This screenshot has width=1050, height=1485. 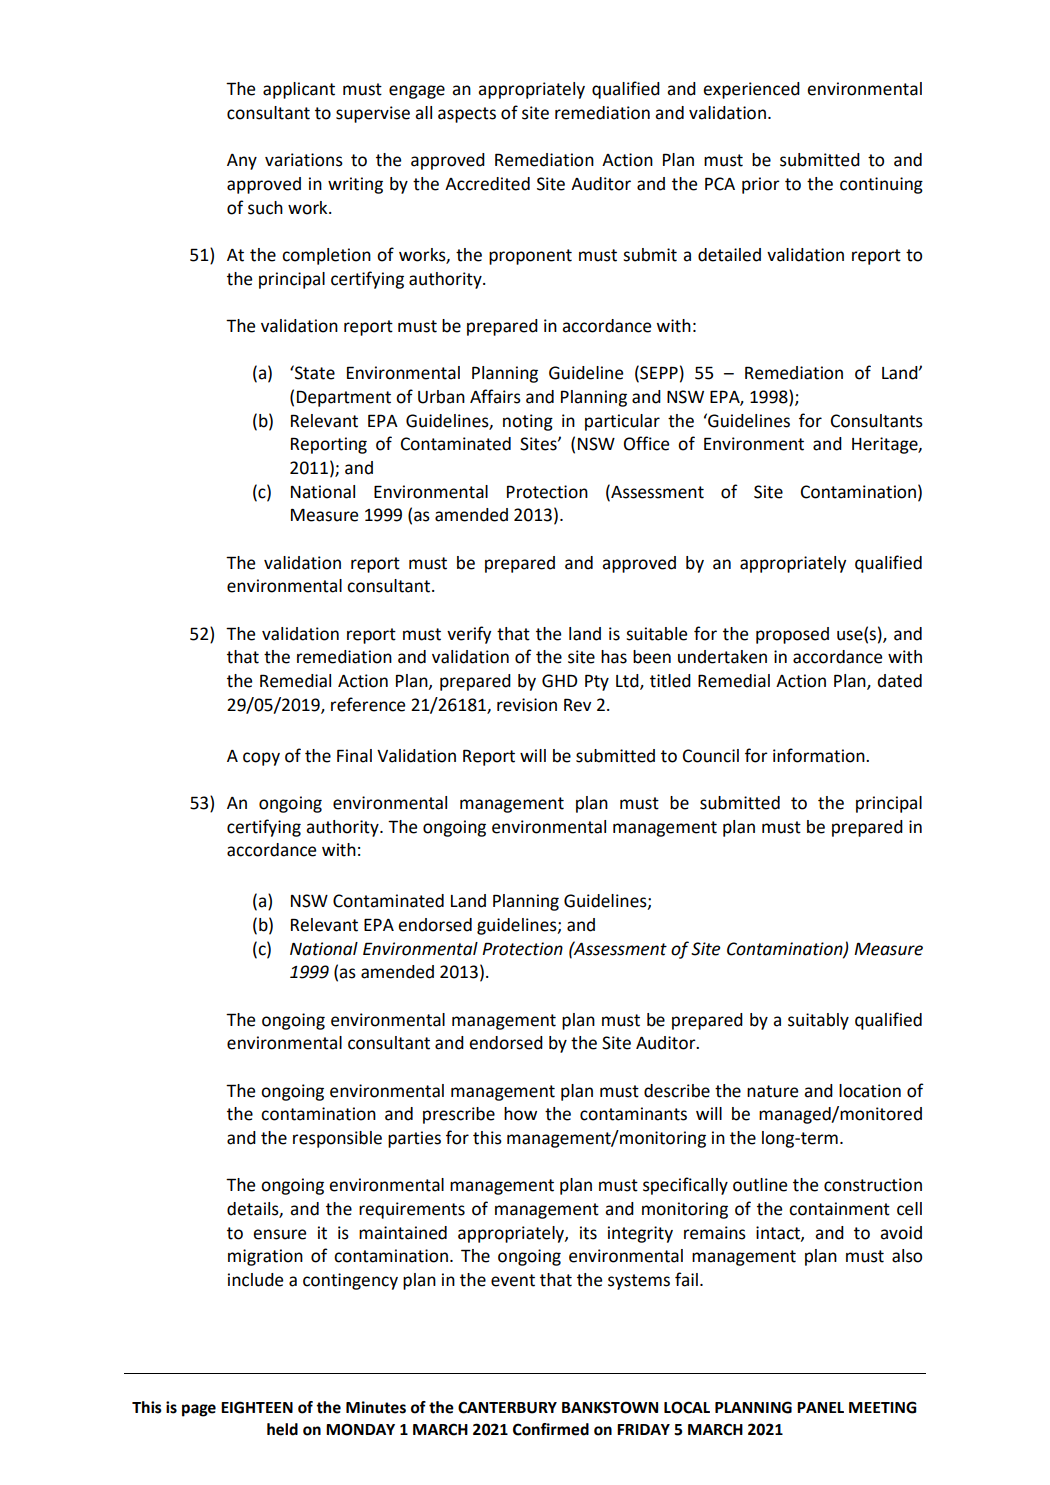 I want to click on copy, so click(x=261, y=759).
